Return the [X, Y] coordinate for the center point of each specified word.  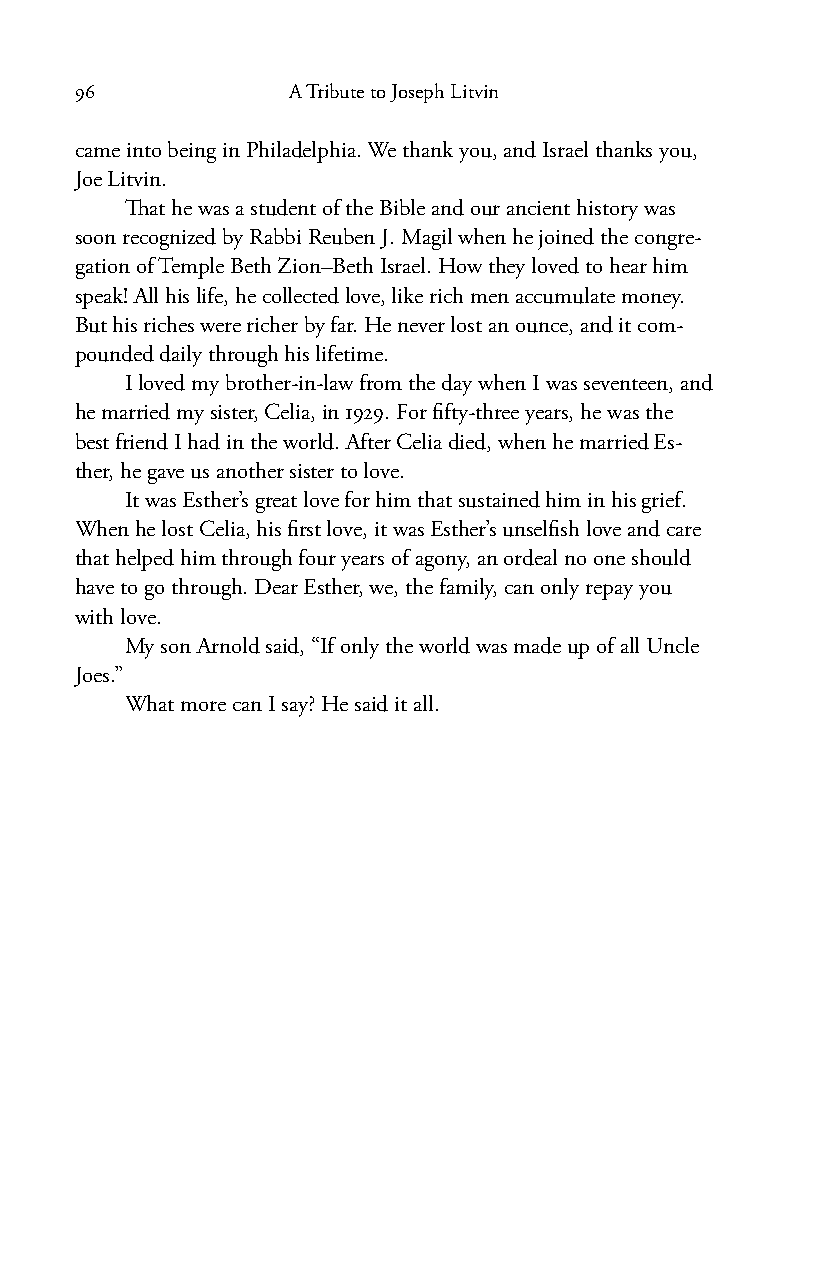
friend [142, 441]
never [421, 327]
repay [609, 592]
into [144, 150]
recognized [169, 239]
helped [145, 560]
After [368, 441]
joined [566, 239]
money [652, 301]
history [607, 210]
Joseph [417, 93]
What [150, 703]
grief [663, 502]
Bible [402, 207]
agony [442, 563]
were [220, 327]
